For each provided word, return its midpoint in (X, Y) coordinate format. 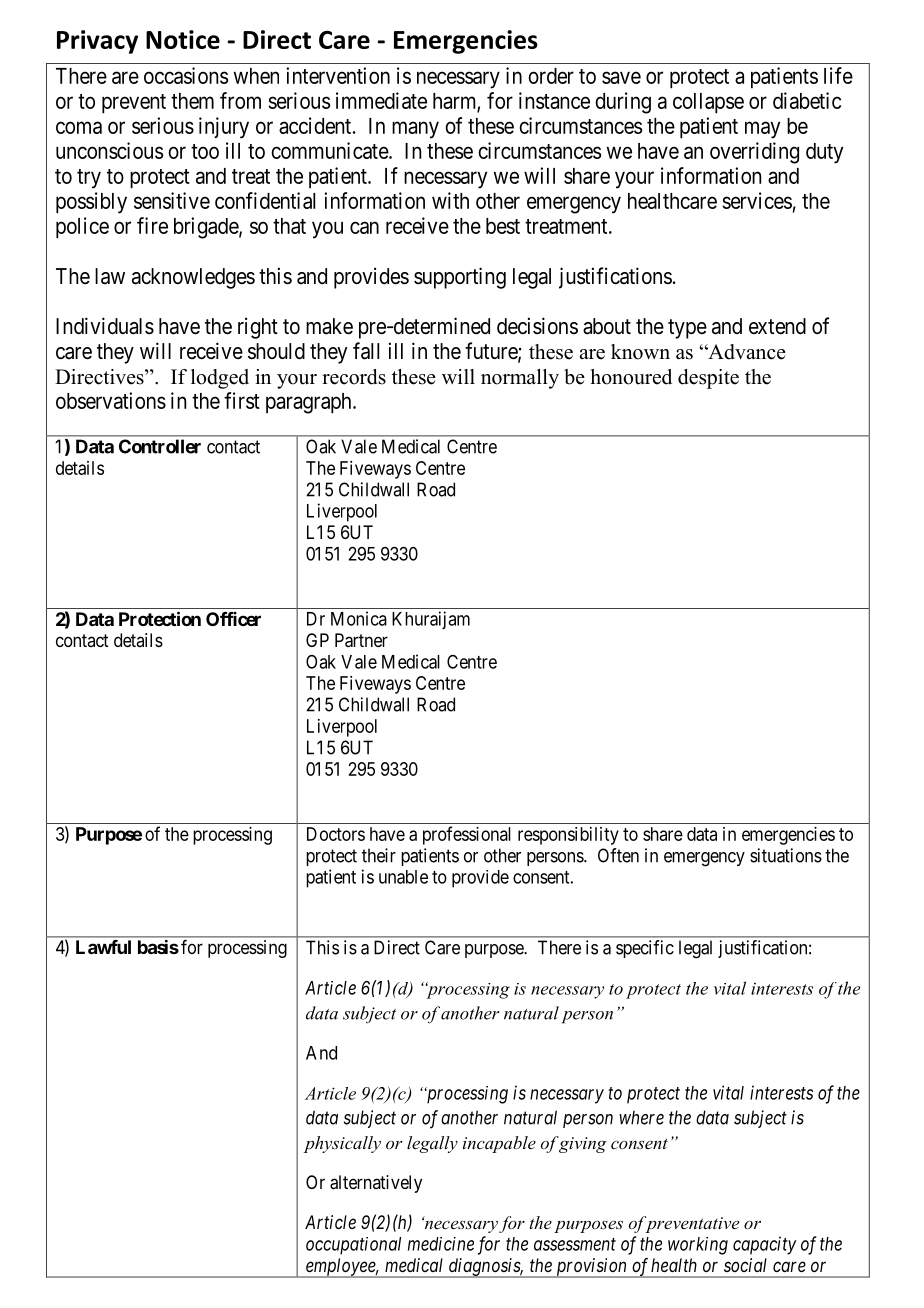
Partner (361, 640)
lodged (220, 379)
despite (708, 379)
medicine (441, 1244)
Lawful (103, 947)
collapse (708, 103)
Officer (233, 619)
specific (645, 949)
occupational (353, 1246)
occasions (186, 75)
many (415, 130)
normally (520, 379)
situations (786, 855)
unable (403, 877)
